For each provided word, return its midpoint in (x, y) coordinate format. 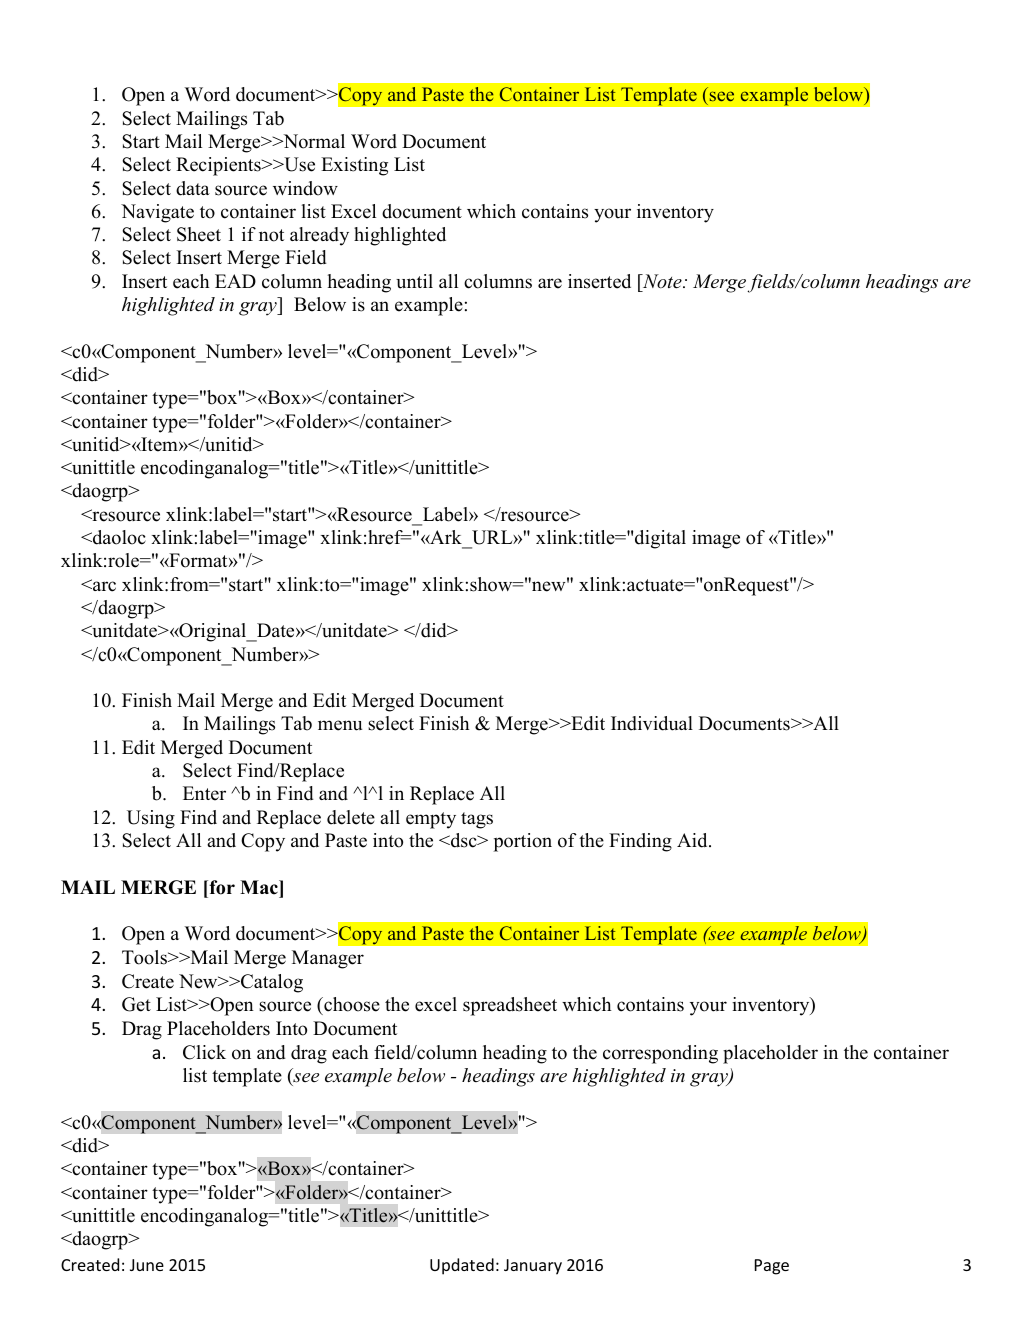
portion (522, 842)
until (414, 281)
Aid (693, 840)
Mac (260, 887)
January (533, 1267)
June (147, 1265)
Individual (652, 723)
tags (477, 820)
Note (662, 281)
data (193, 188)
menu (340, 725)
